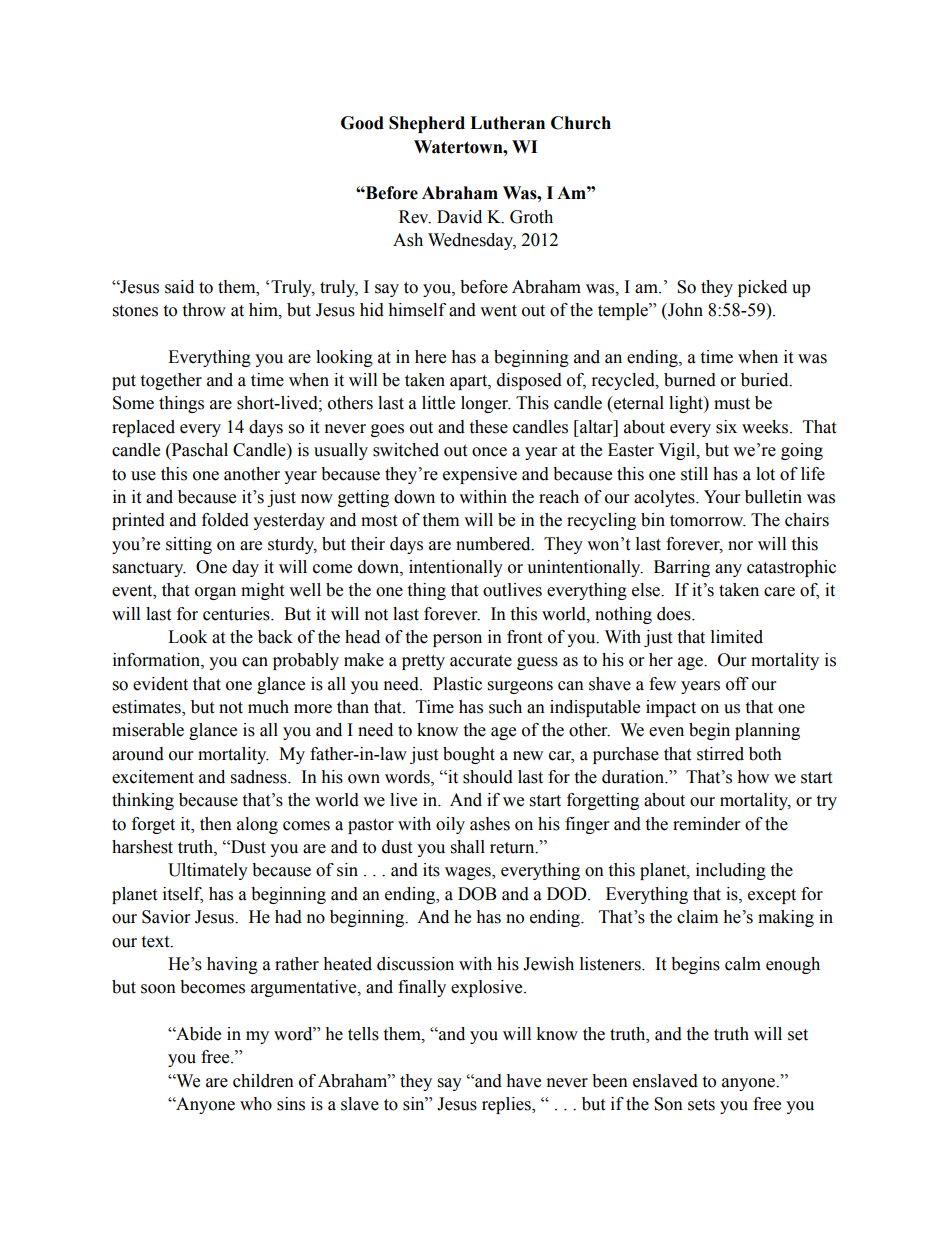 Image resolution: width=952 pixels, height=1233 pixels. What do you see at coordinates (263, 1081) in the screenshot?
I see `children` at bounding box center [263, 1081].
